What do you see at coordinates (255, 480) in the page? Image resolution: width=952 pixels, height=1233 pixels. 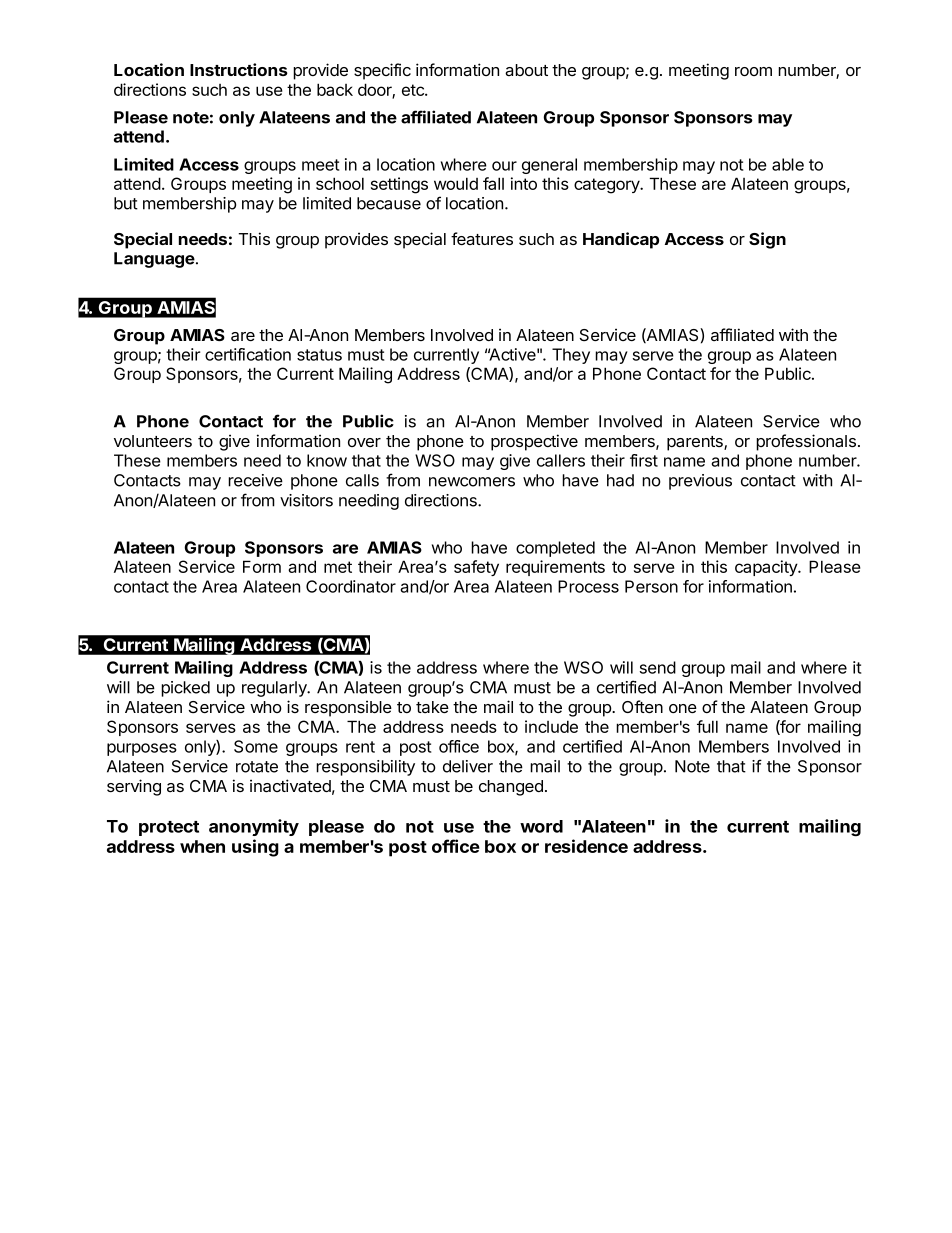 I see `receive` at bounding box center [255, 480].
